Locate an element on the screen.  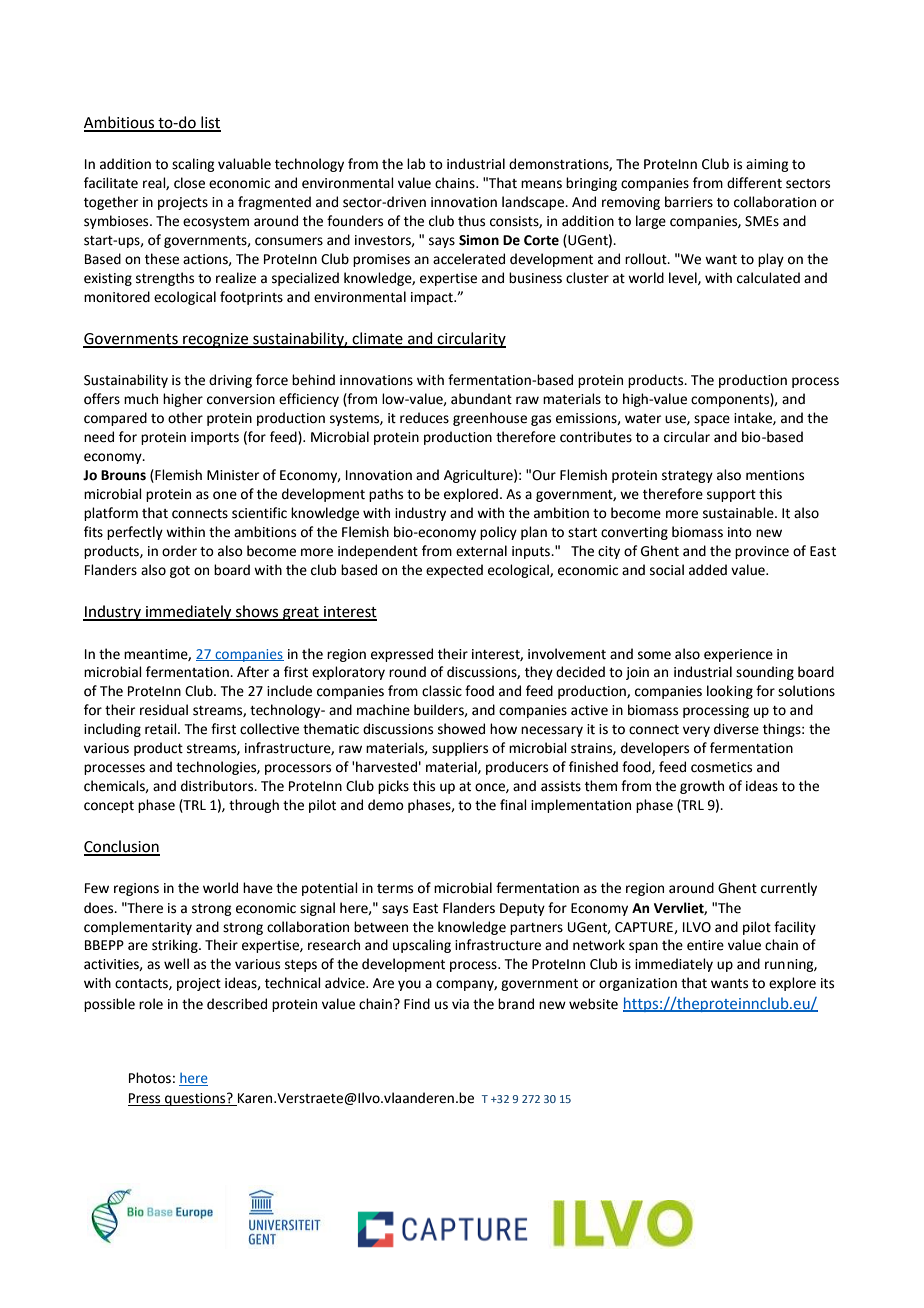
expected is located at coordinates (454, 571).
